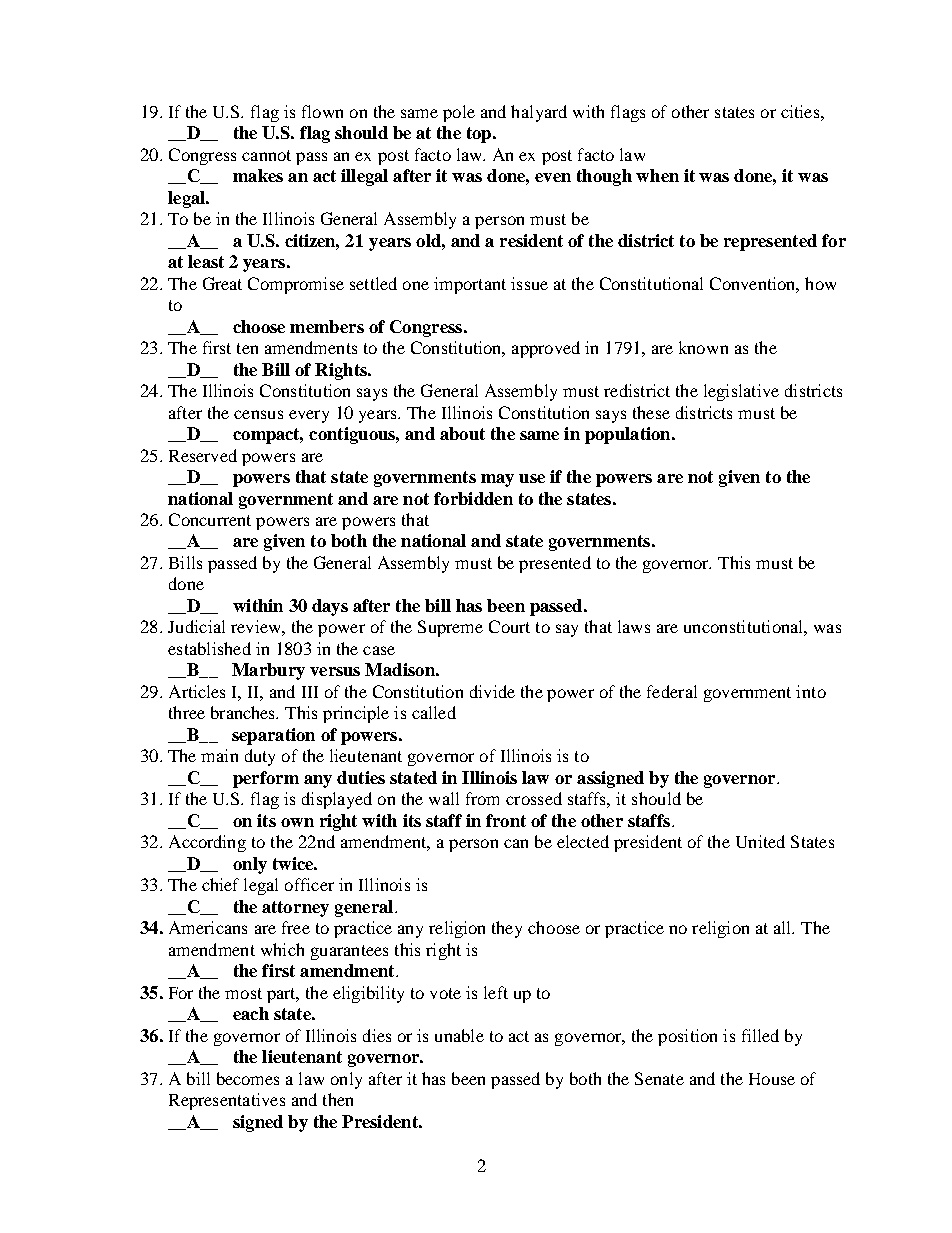  What do you see at coordinates (459, 1035) in the document?
I see `unable` at bounding box center [459, 1035].
